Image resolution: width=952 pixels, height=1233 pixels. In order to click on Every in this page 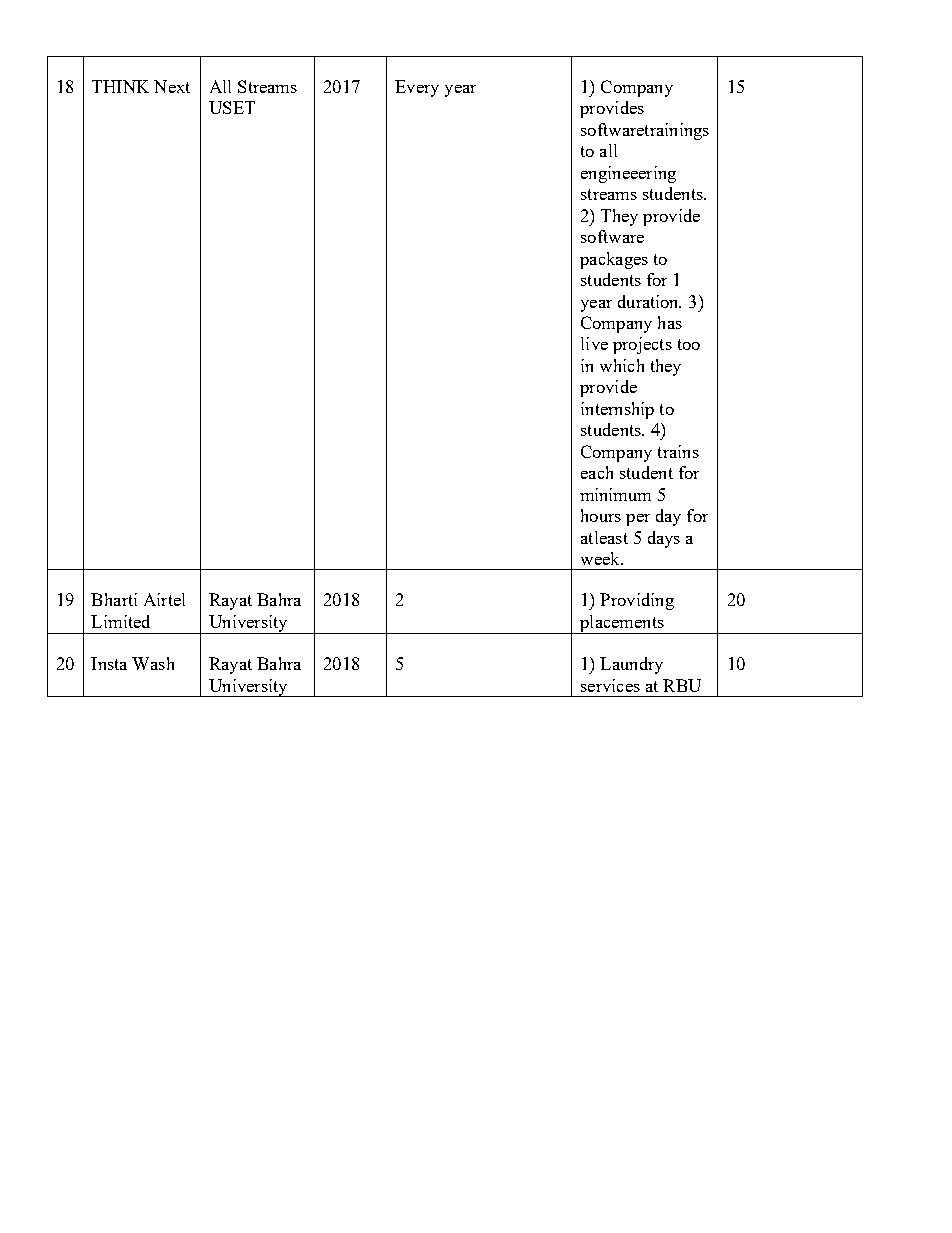, I will do `click(417, 88)`.
